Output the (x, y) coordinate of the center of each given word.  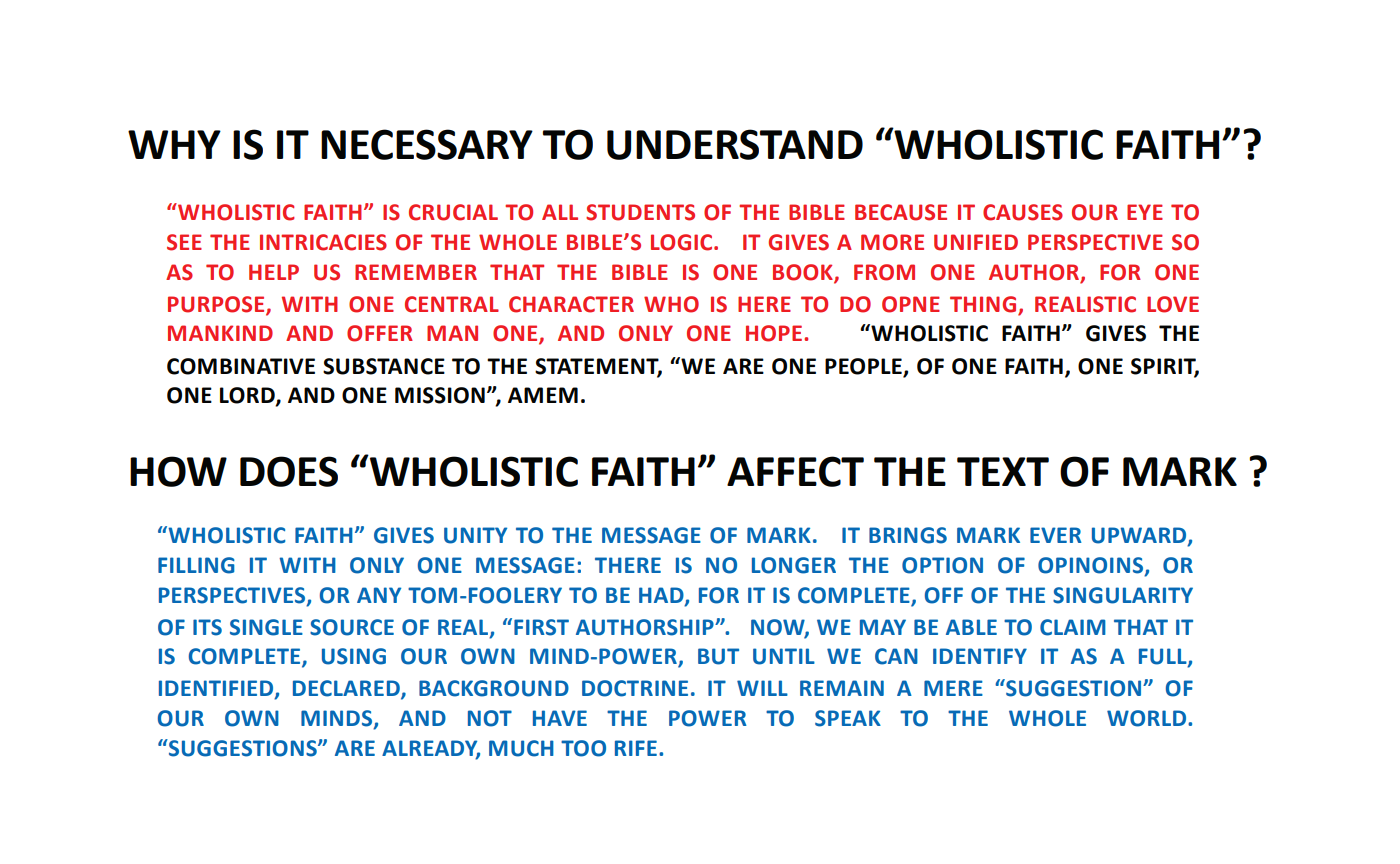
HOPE (775, 333)
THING (984, 305)
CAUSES (1023, 212)
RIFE (636, 748)
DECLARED (347, 689)
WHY (174, 144)
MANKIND (220, 333)
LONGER (794, 565)
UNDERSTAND (735, 144)
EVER (1056, 535)
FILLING (196, 565)
